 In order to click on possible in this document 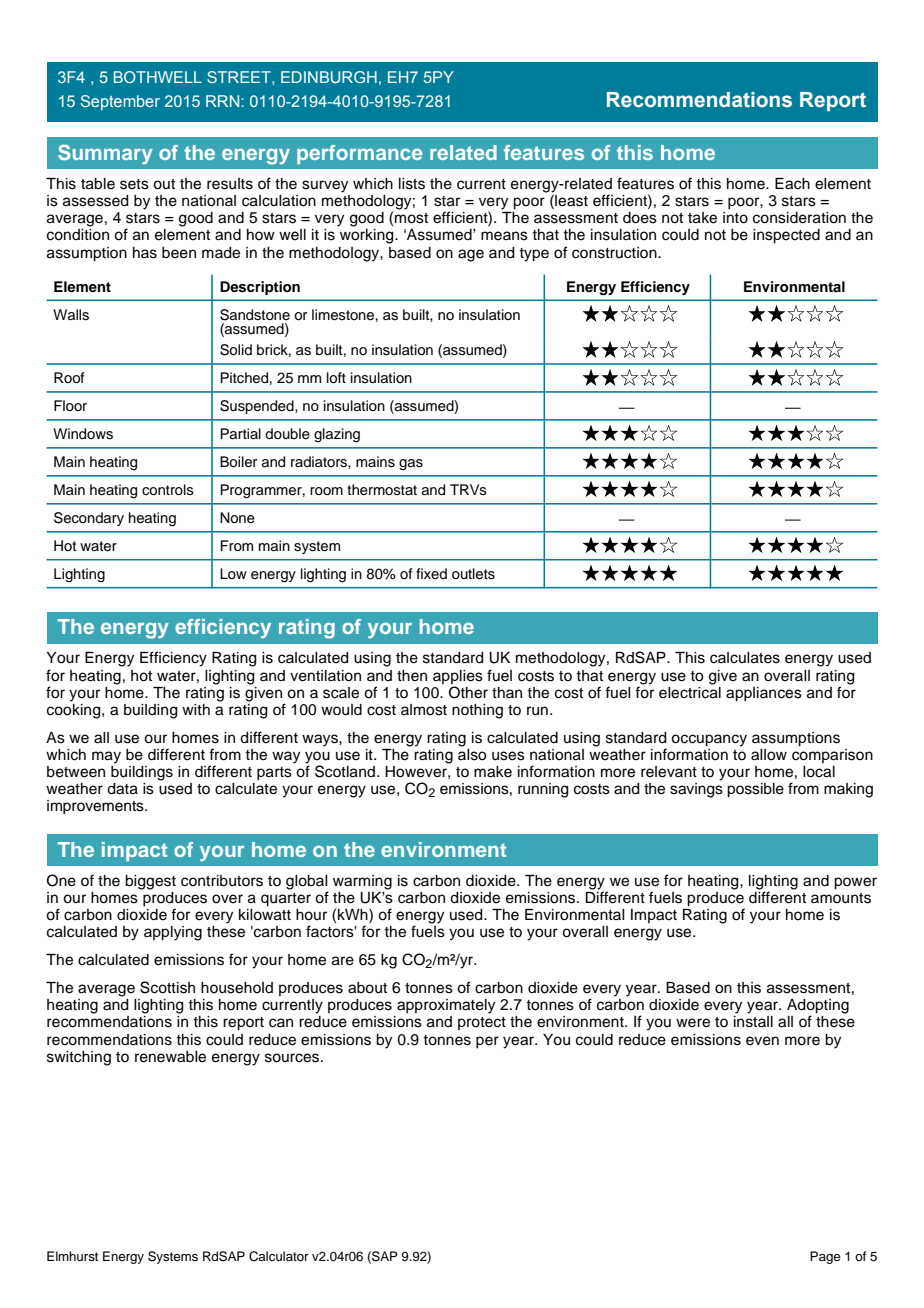, I will do `click(755, 790)`.
